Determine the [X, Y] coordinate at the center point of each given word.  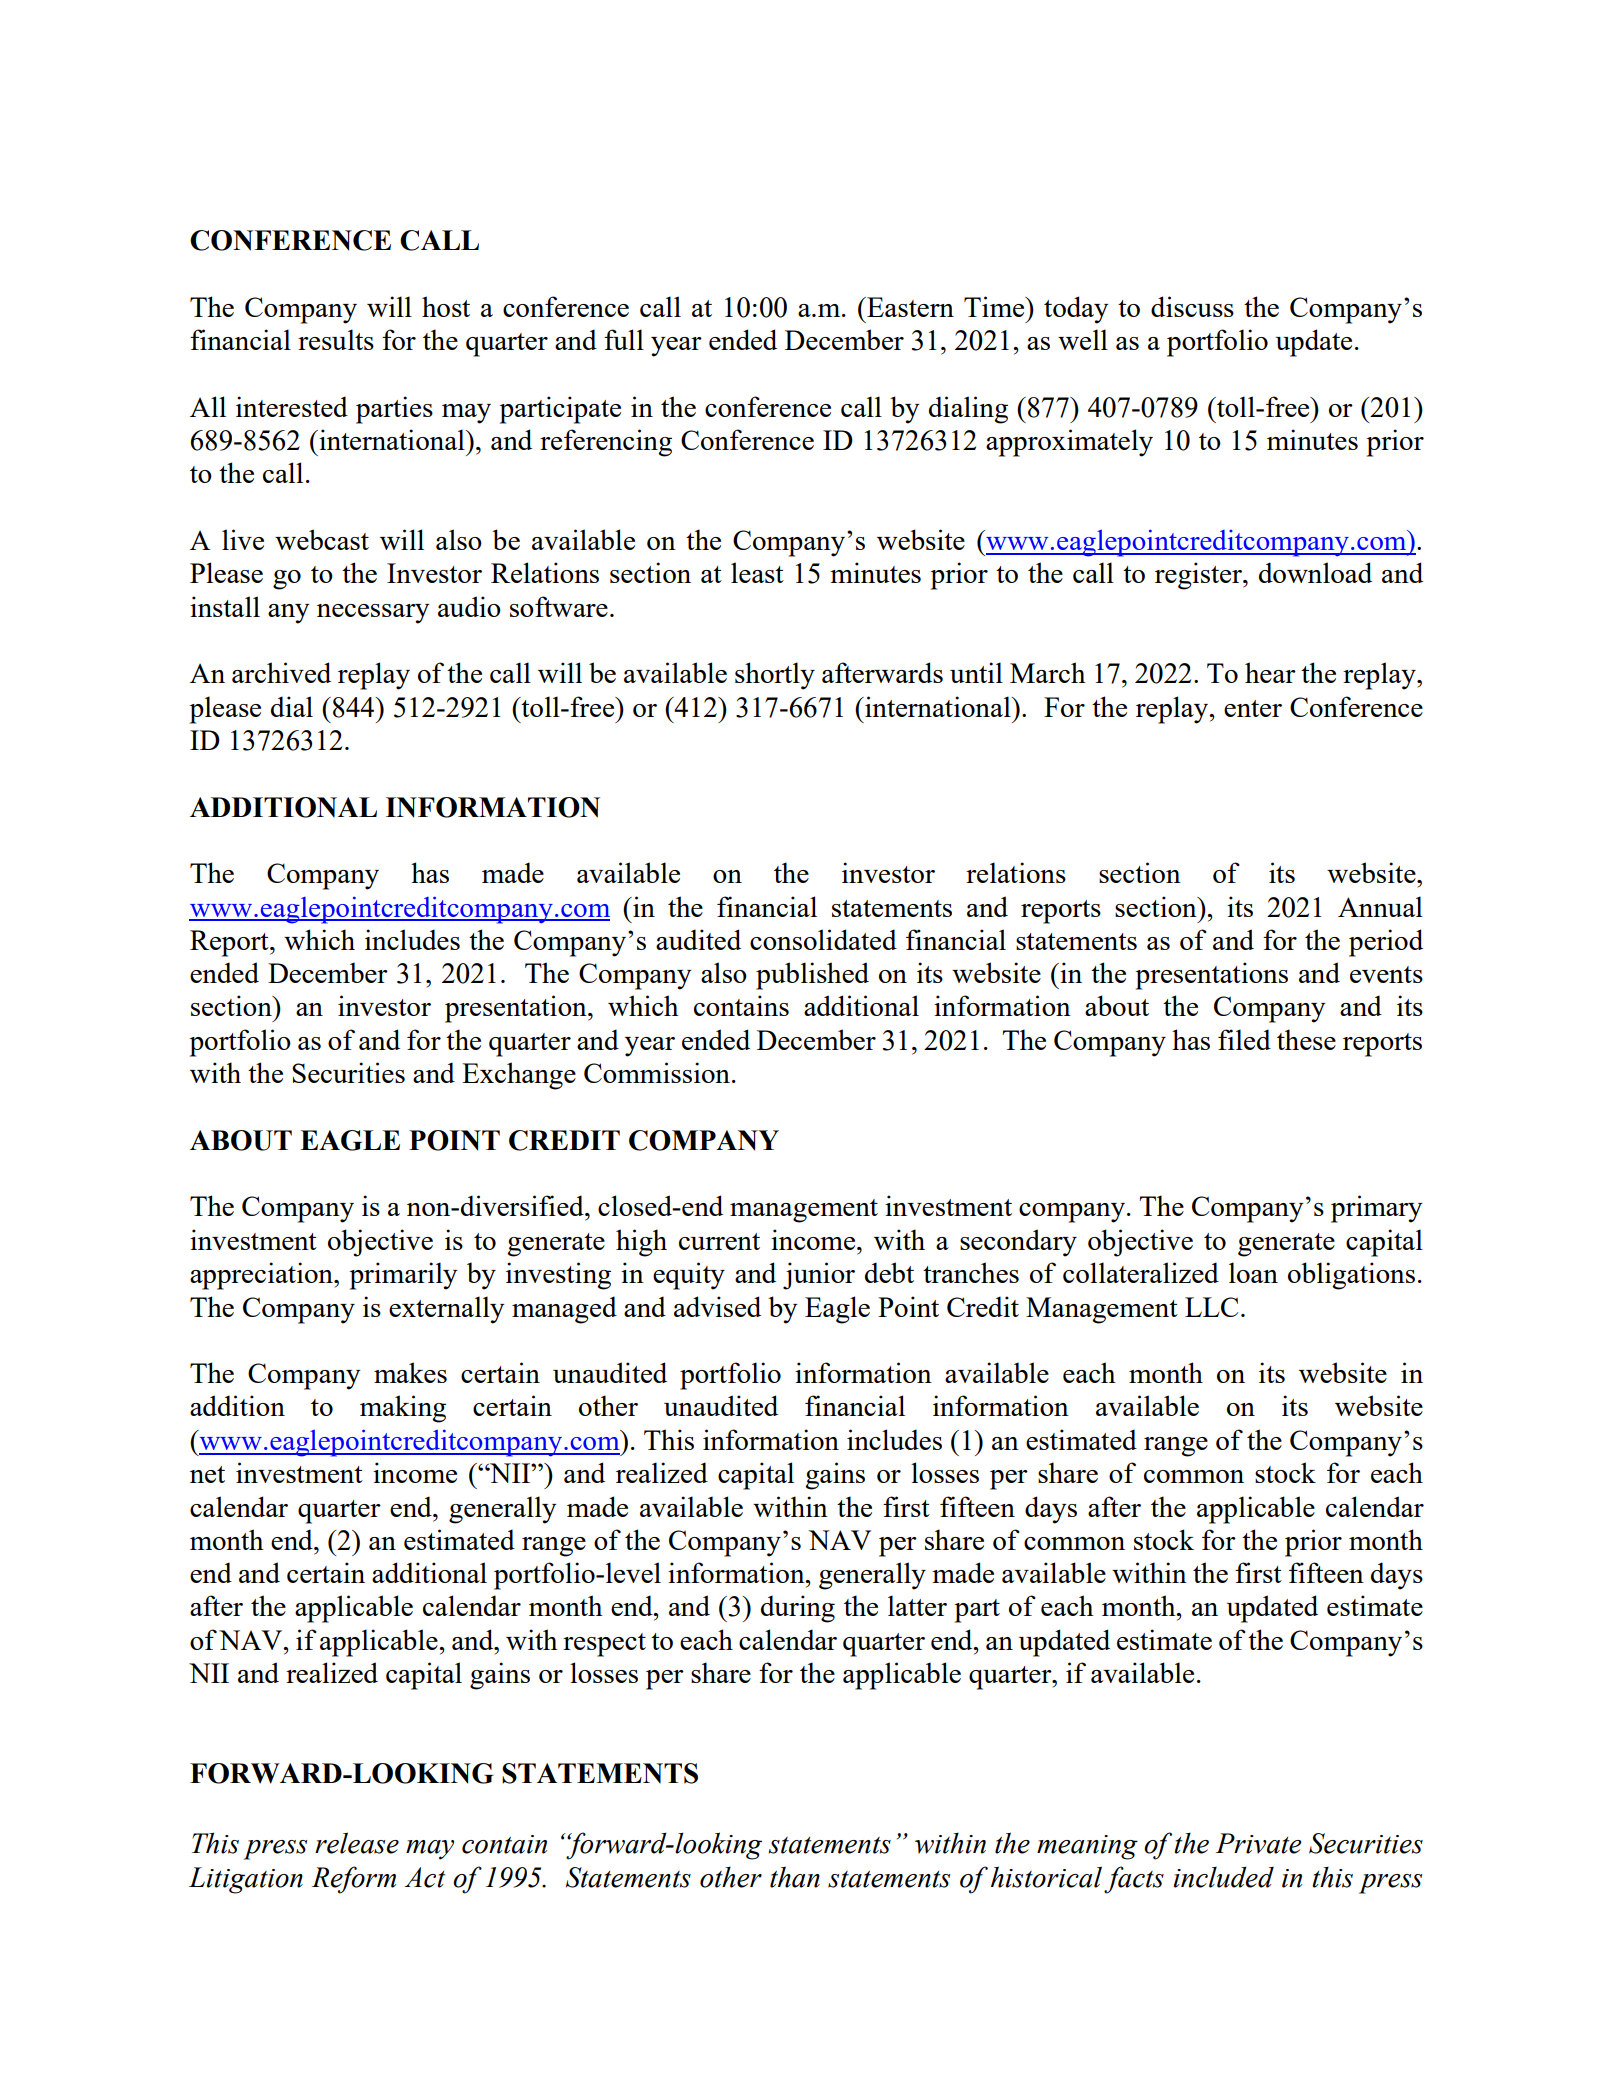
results [336, 339]
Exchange [519, 1076]
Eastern [909, 307]
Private [1258, 1843]
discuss [1192, 306]
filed [1244, 1039]
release [357, 1843]
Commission [657, 1072]
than [795, 1877]
